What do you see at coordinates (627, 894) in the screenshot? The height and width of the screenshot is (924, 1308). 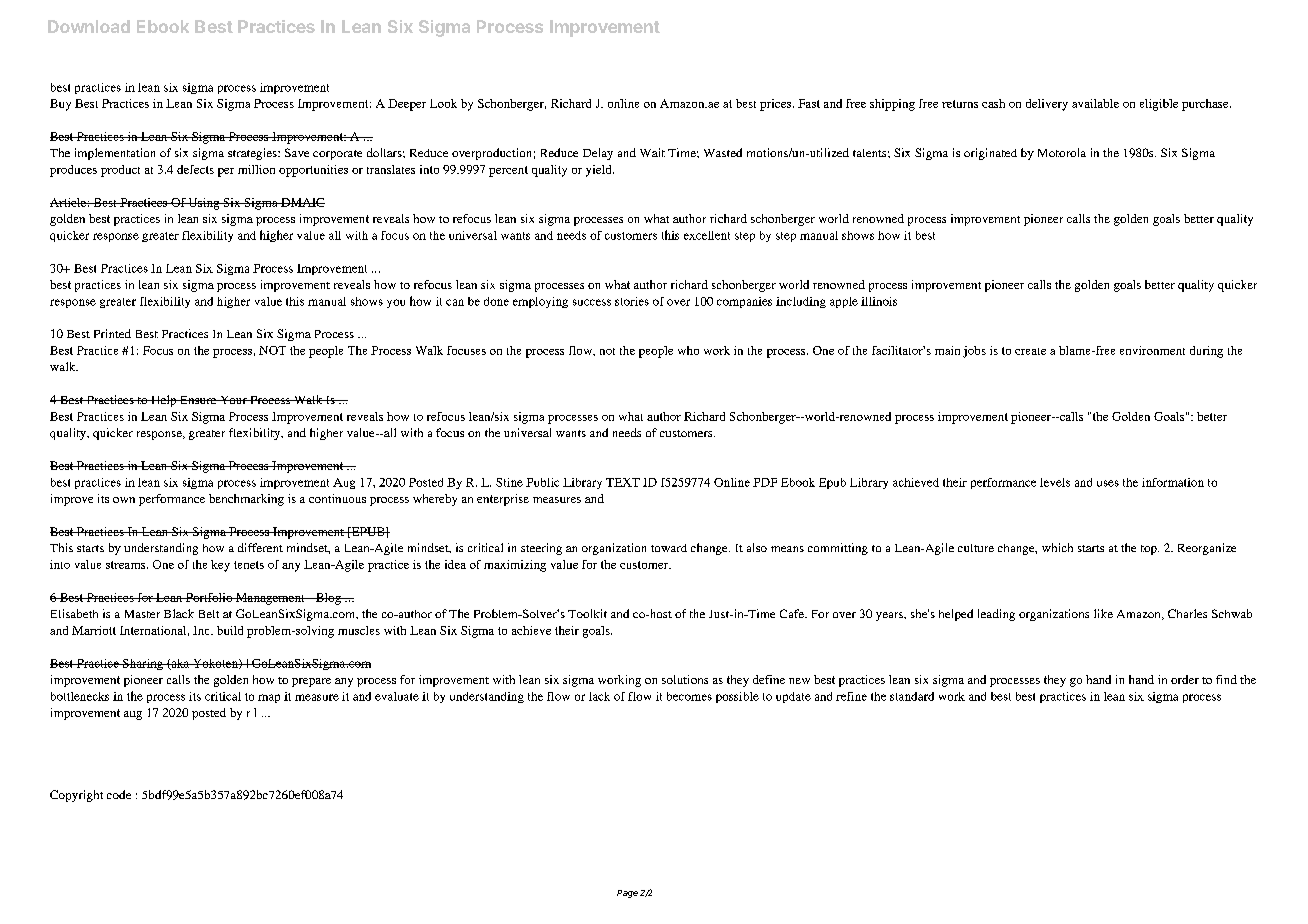 I see `Page` at bounding box center [627, 894].
